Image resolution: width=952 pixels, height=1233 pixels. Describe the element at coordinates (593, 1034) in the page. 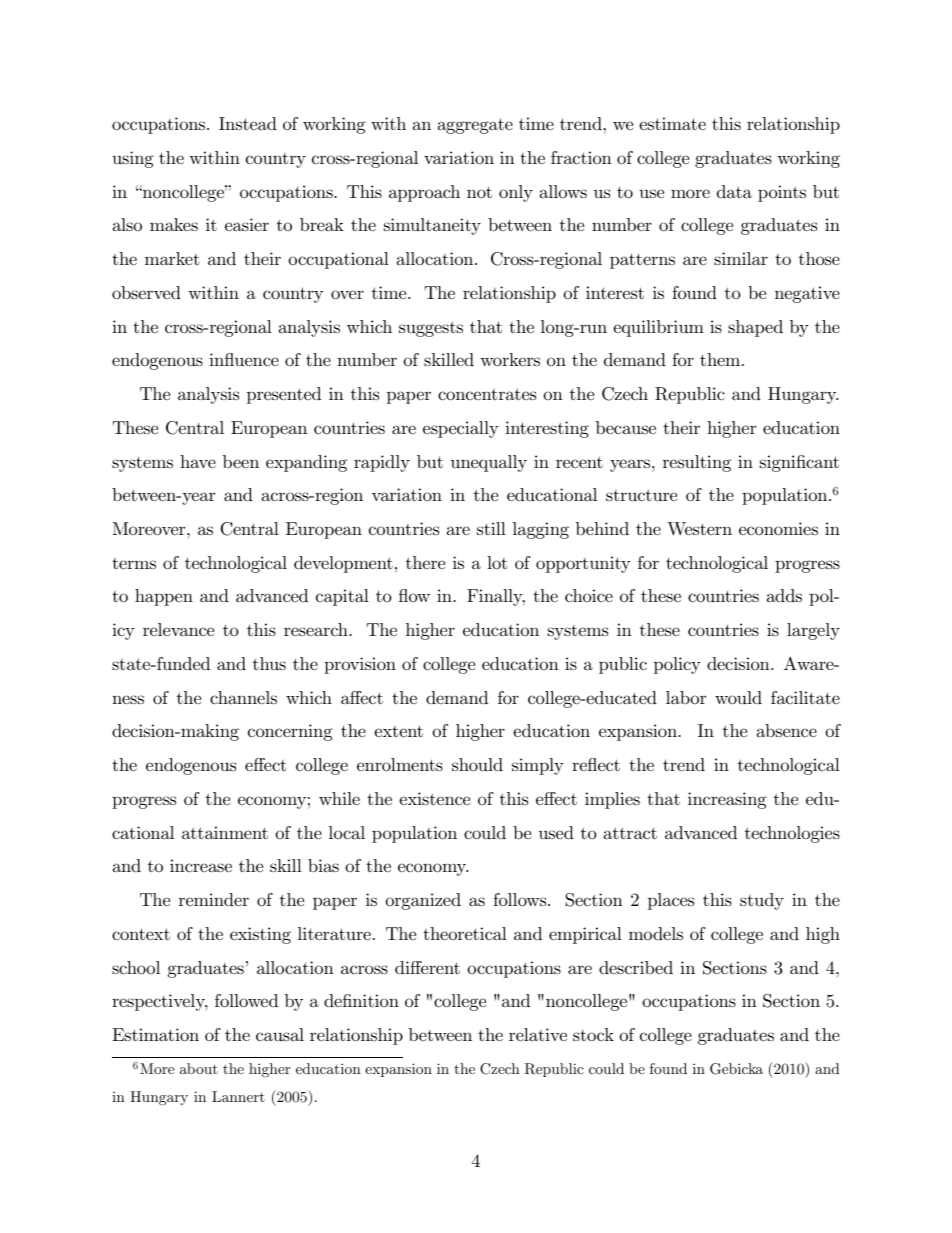

I see `stock` at that location.
